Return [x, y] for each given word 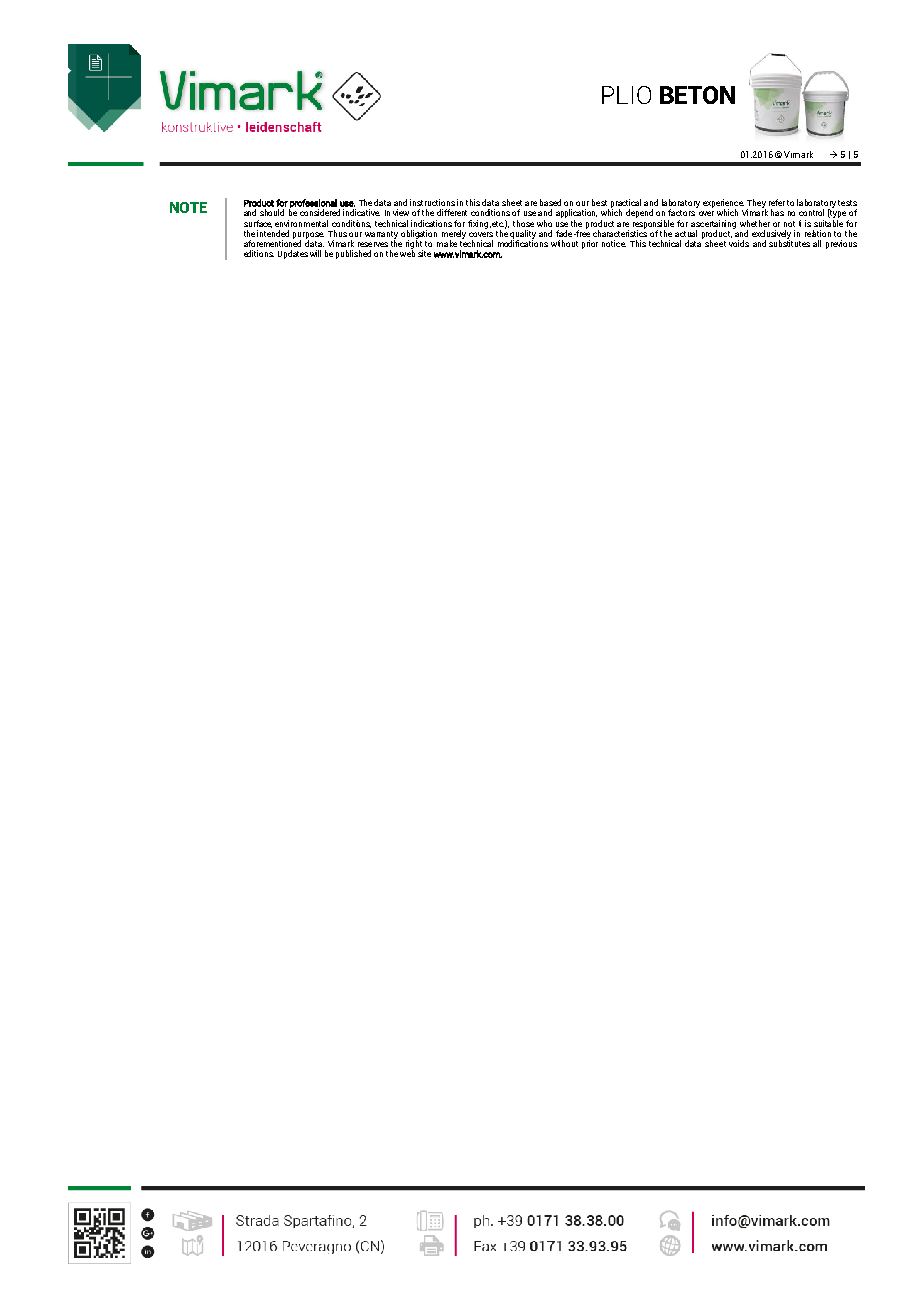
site [424, 253]
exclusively [771, 235]
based [550, 202]
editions [259, 253]
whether [755, 223]
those [523, 223]
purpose [308, 236]
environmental [301, 223]
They [756, 205]
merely [454, 235]
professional [313, 204]
